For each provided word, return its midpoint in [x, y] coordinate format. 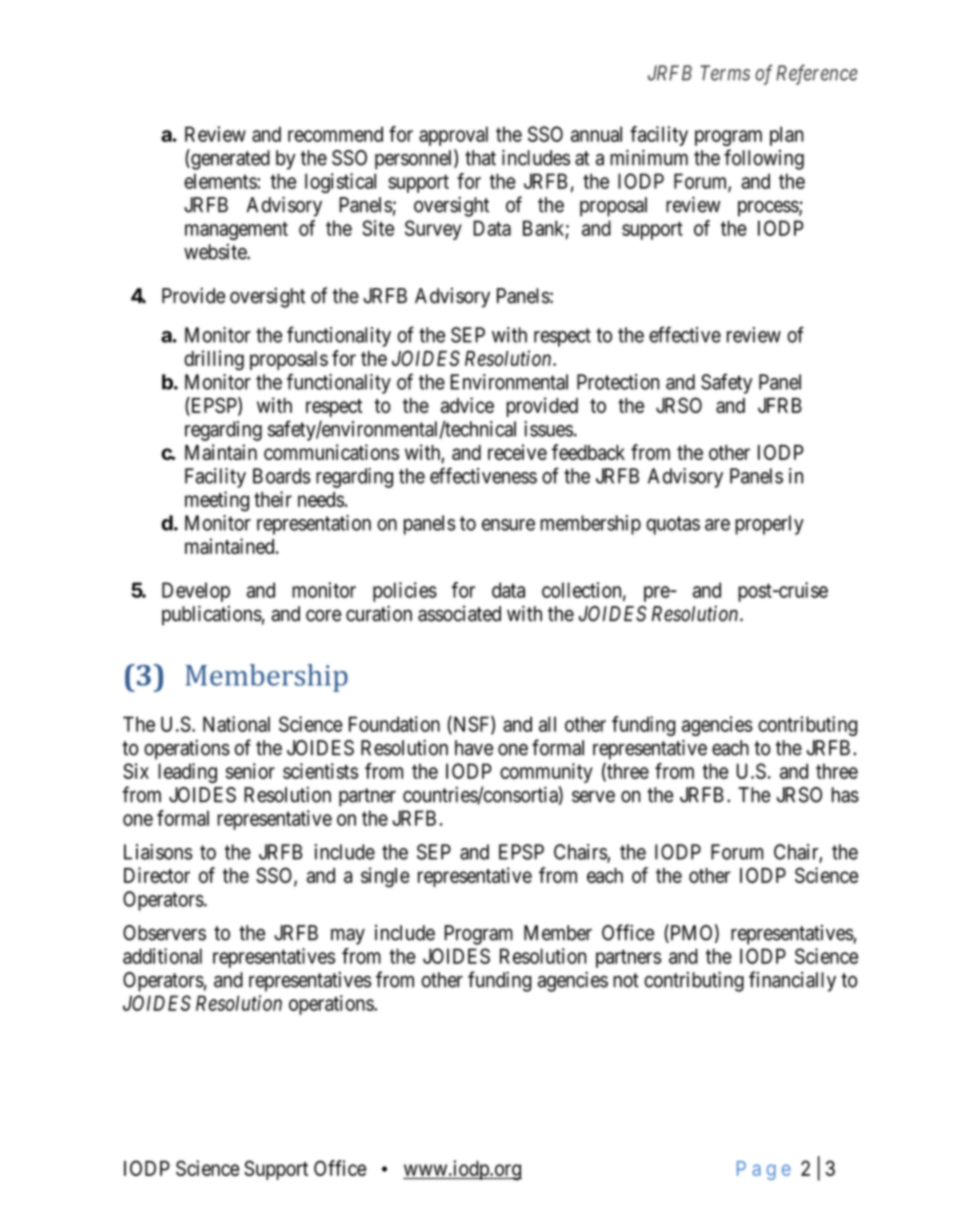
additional [162, 956]
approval [453, 136]
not [626, 980]
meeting [217, 501]
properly [769, 525]
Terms [725, 73]
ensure [508, 525]
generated [229, 159]
